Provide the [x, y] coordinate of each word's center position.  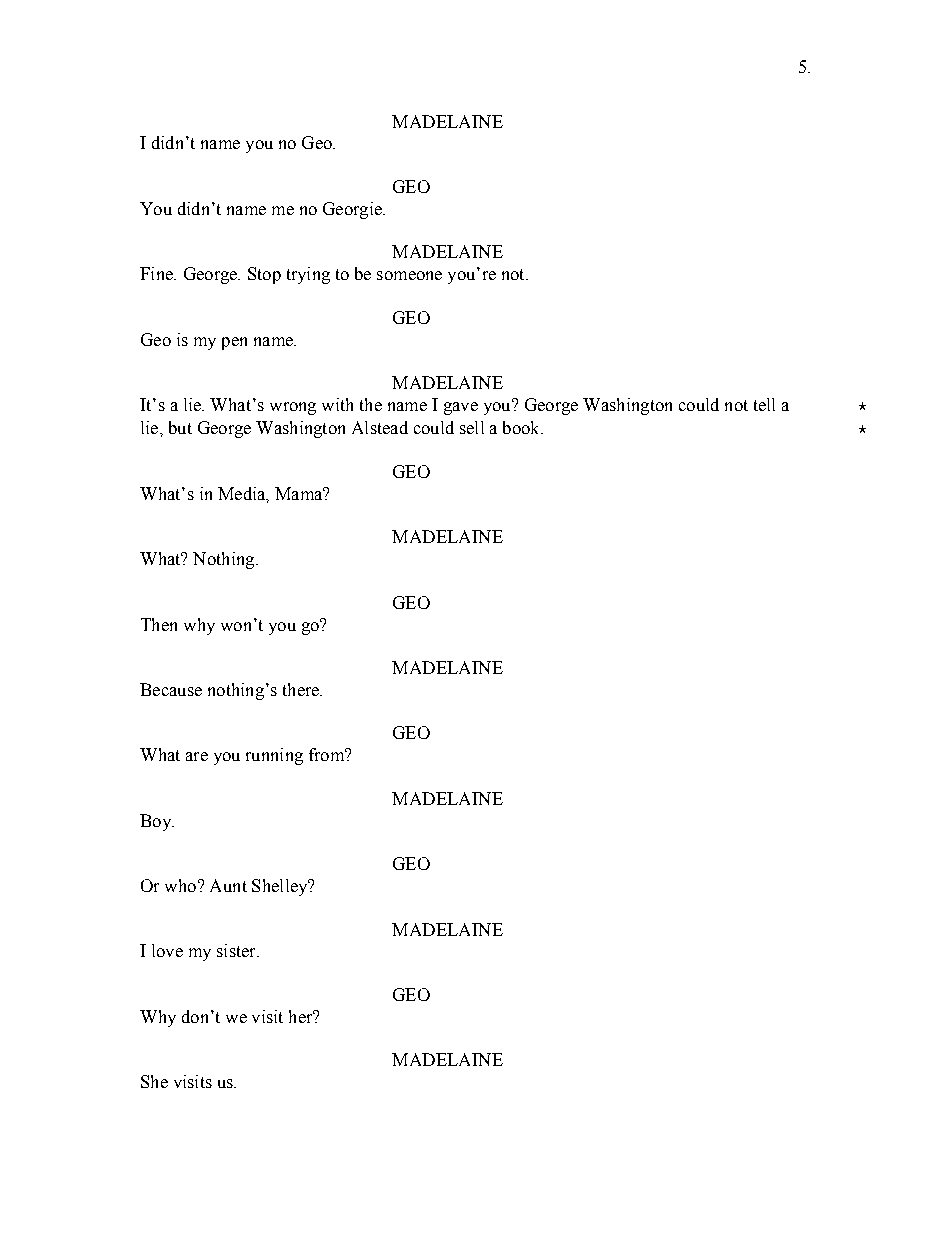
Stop [264, 275]
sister [237, 950]
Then [159, 624]
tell [764, 404]
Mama [300, 493]
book [522, 427]
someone [409, 275]
